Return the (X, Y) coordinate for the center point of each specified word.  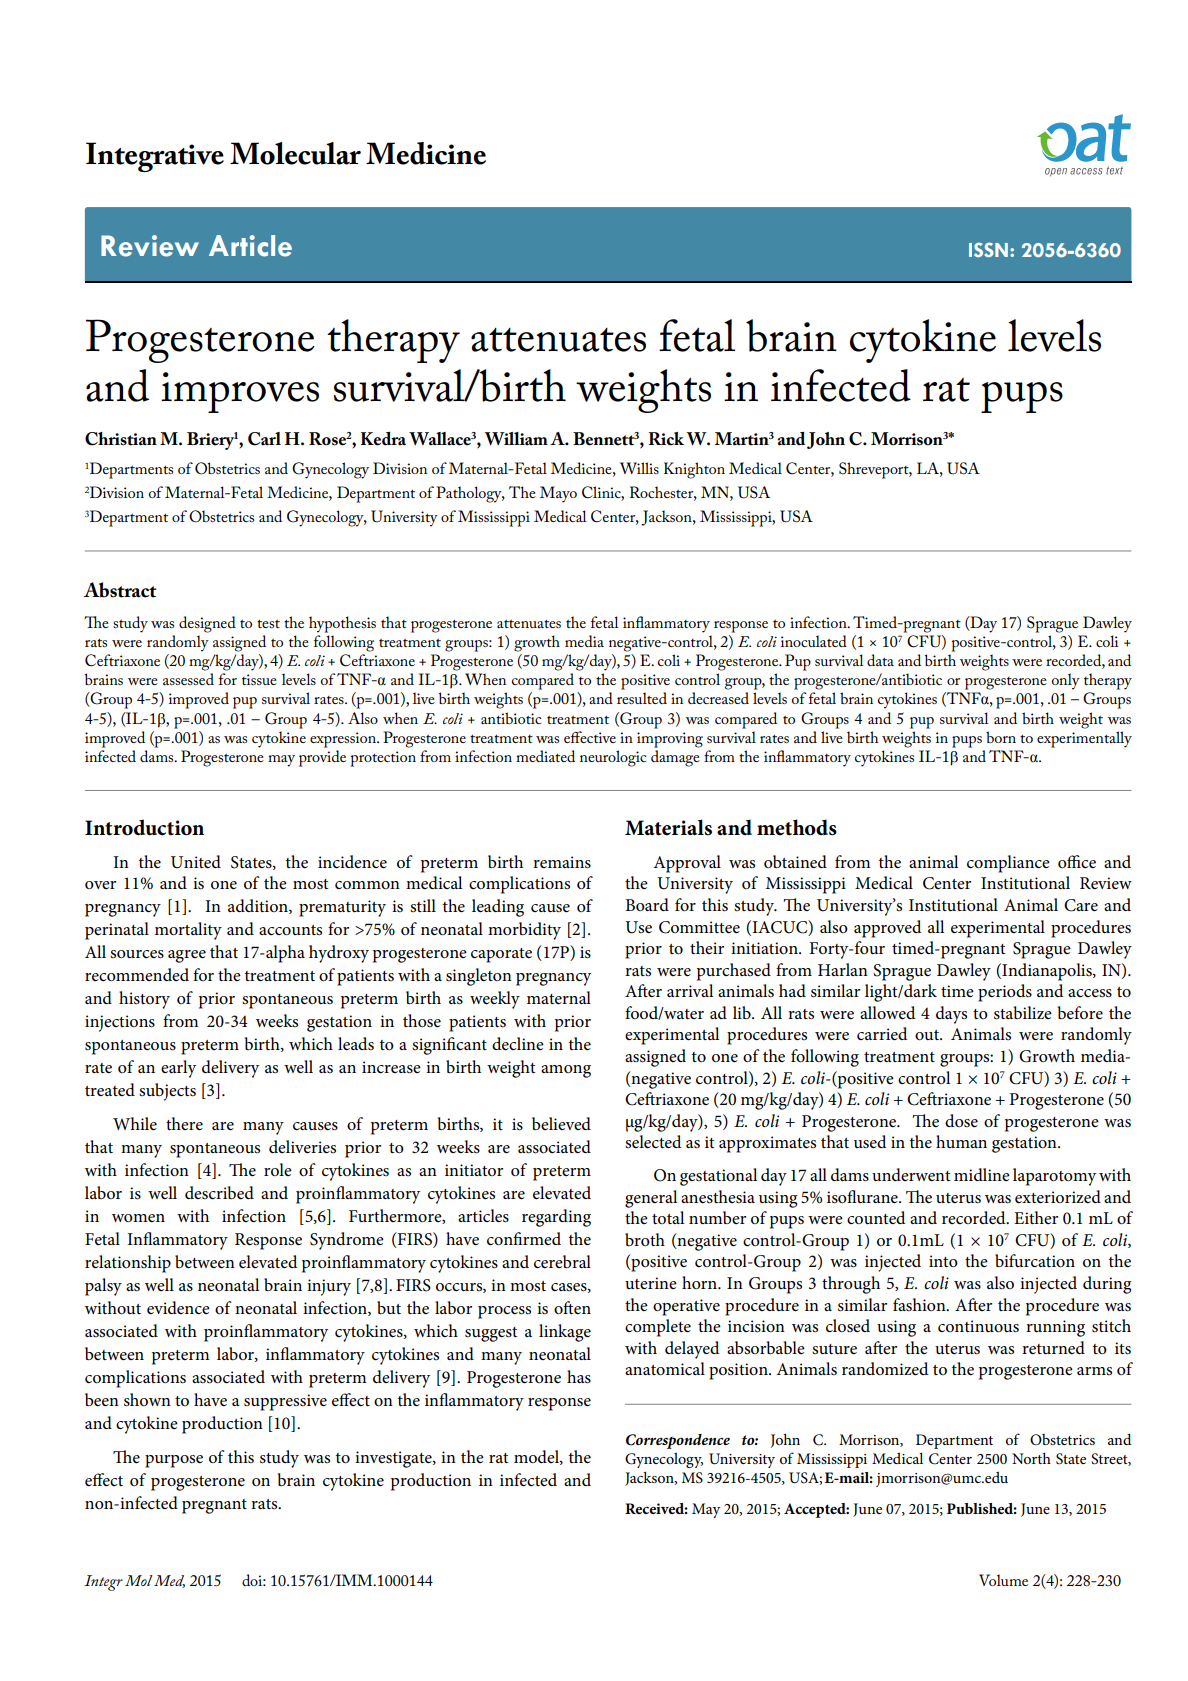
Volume (1003, 1580)
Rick (666, 439)
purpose (174, 1461)
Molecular (295, 153)
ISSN (988, 249)
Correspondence (678, 1441)
